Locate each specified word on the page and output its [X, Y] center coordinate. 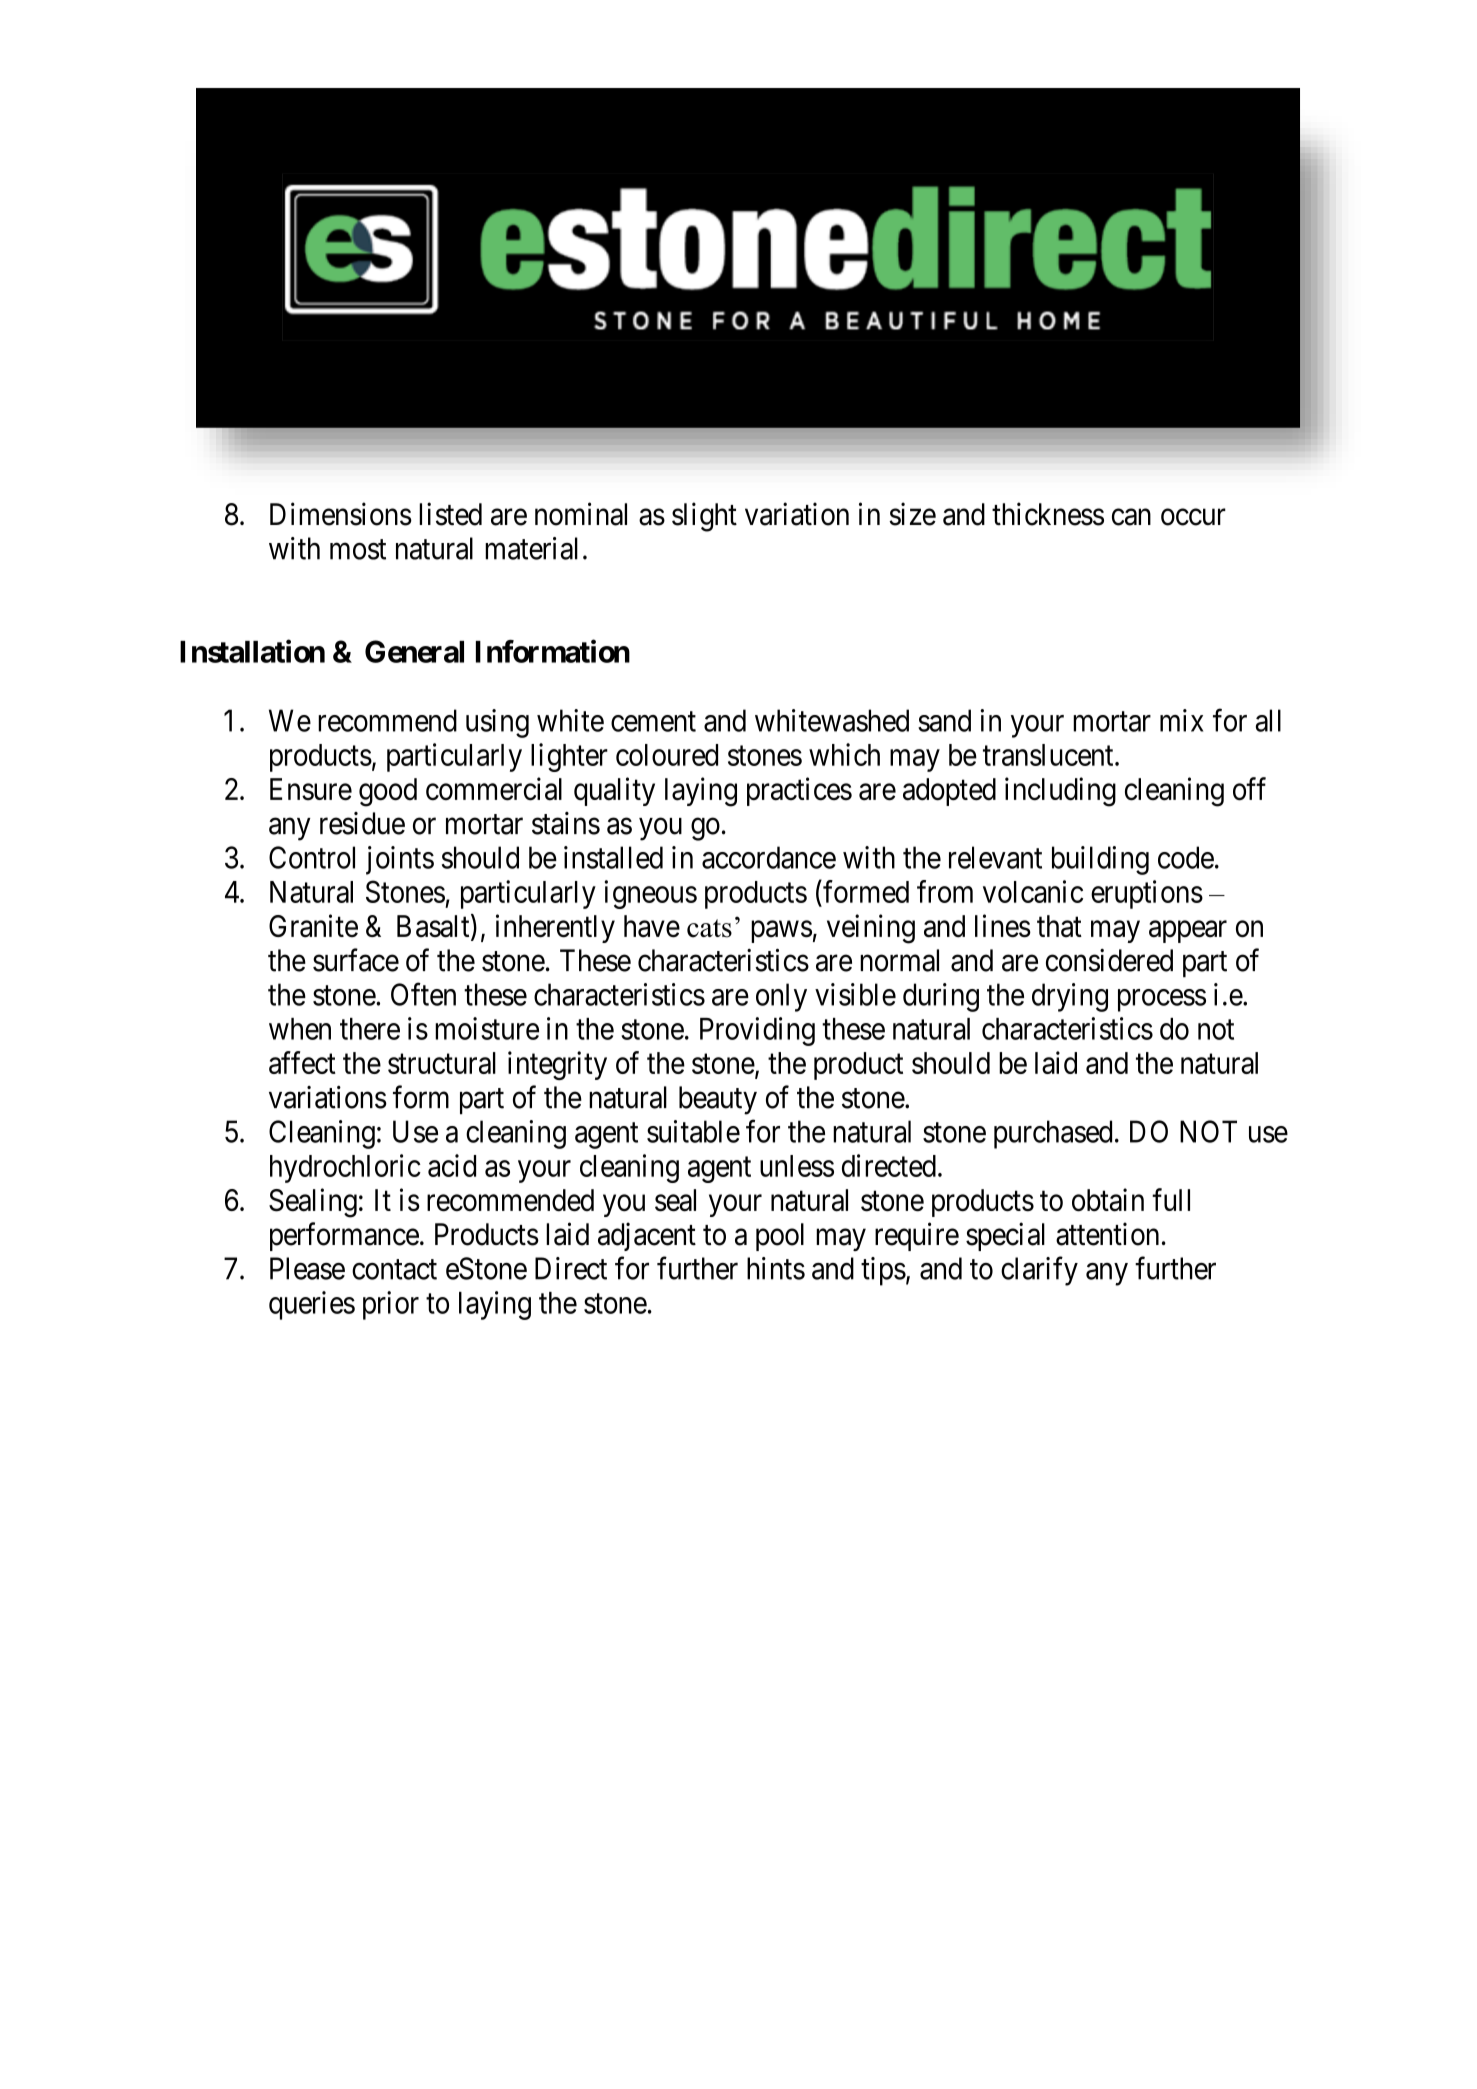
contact [394, 1270]
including [1060, 792]
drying [1070, 997]
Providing [757, 1031]
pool [780, 1237]
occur [1193, 517]
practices [799, 791]
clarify [1039, 1271]
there [370, 1029]
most [358, 550]
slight [704, 517]
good [388, 792]
